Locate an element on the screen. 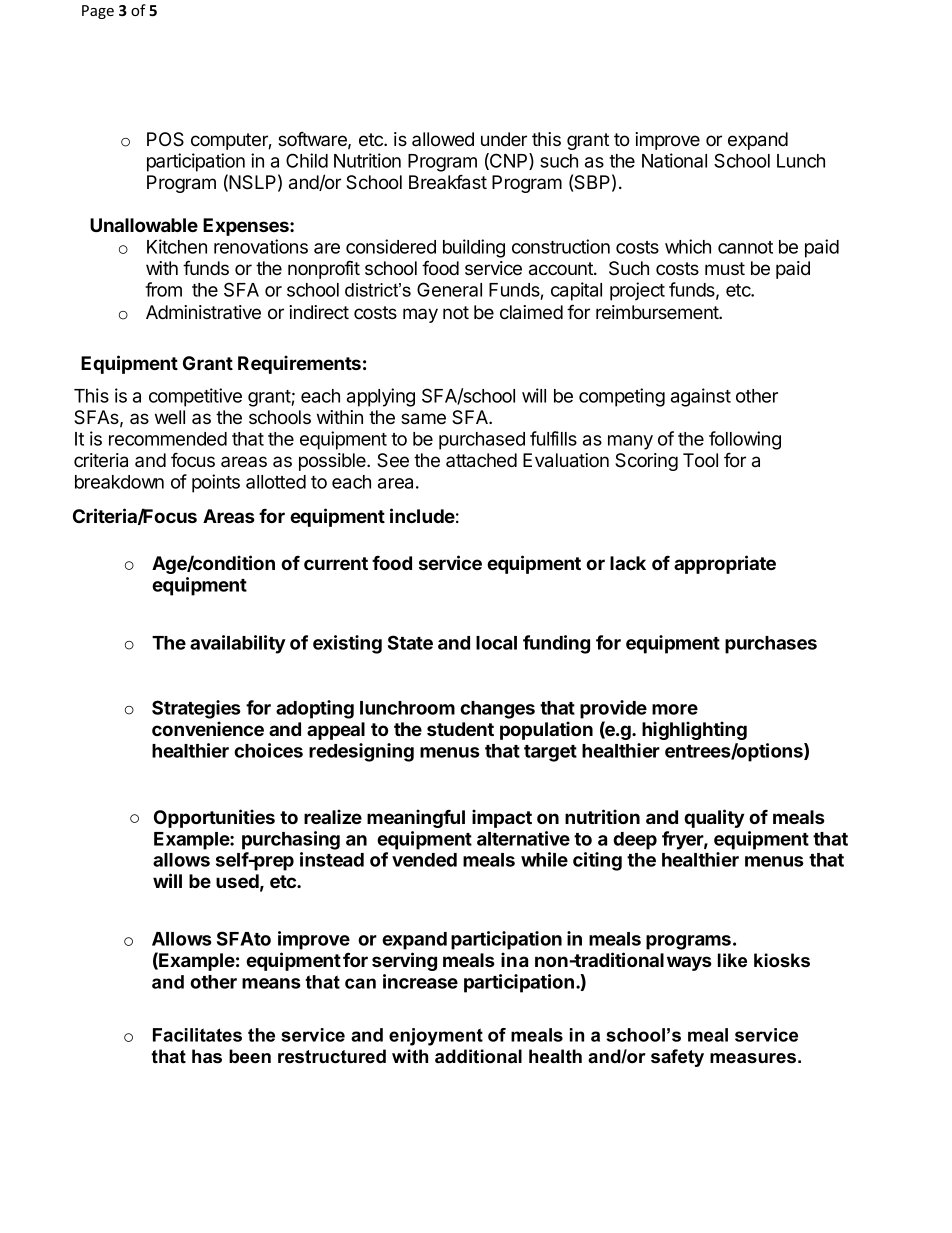 This screenshot has height=1233, width=952. Page is located at coordinates (98, 12).
